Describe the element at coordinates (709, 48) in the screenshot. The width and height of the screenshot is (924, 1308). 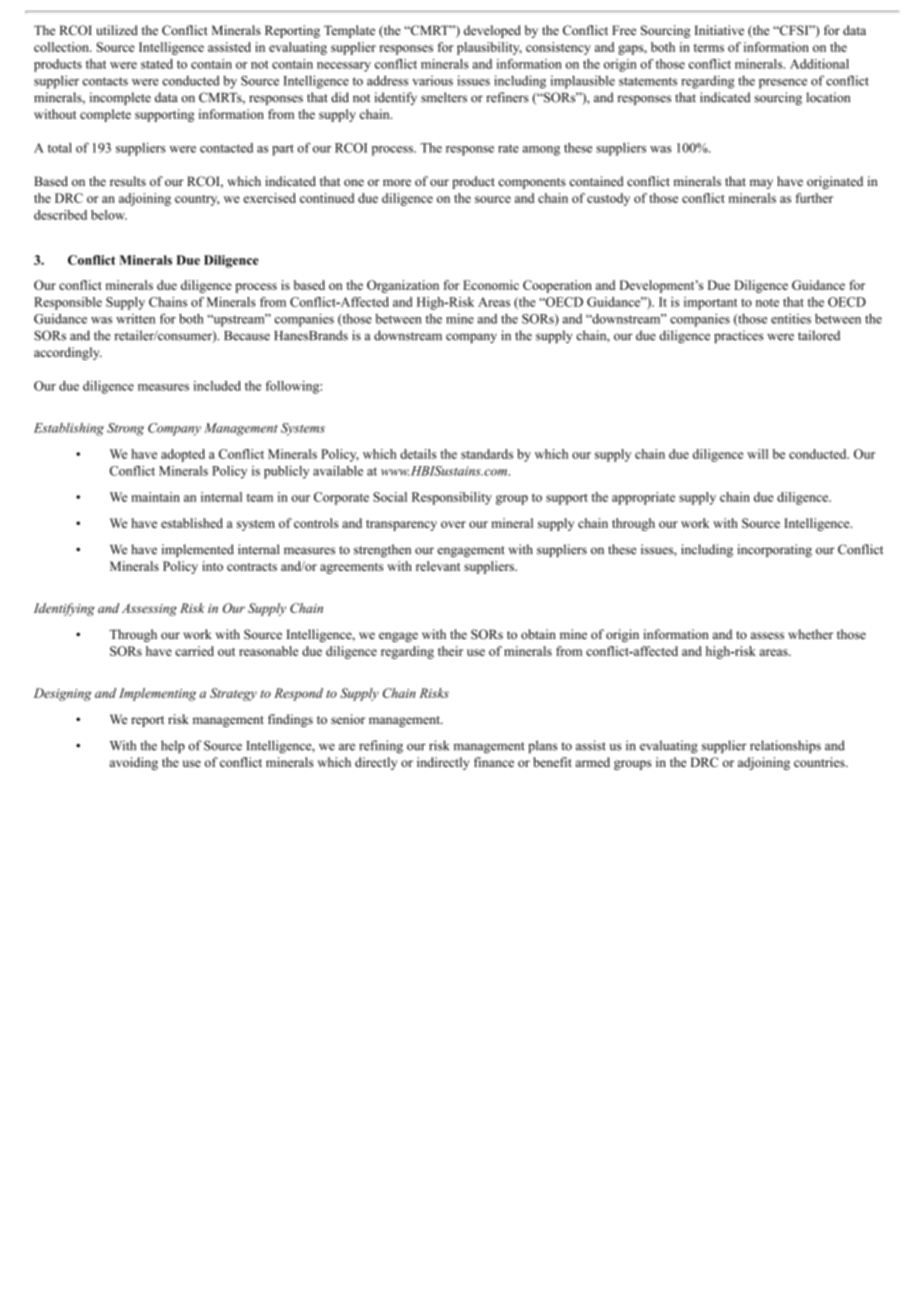
I see `terms` at that location.
